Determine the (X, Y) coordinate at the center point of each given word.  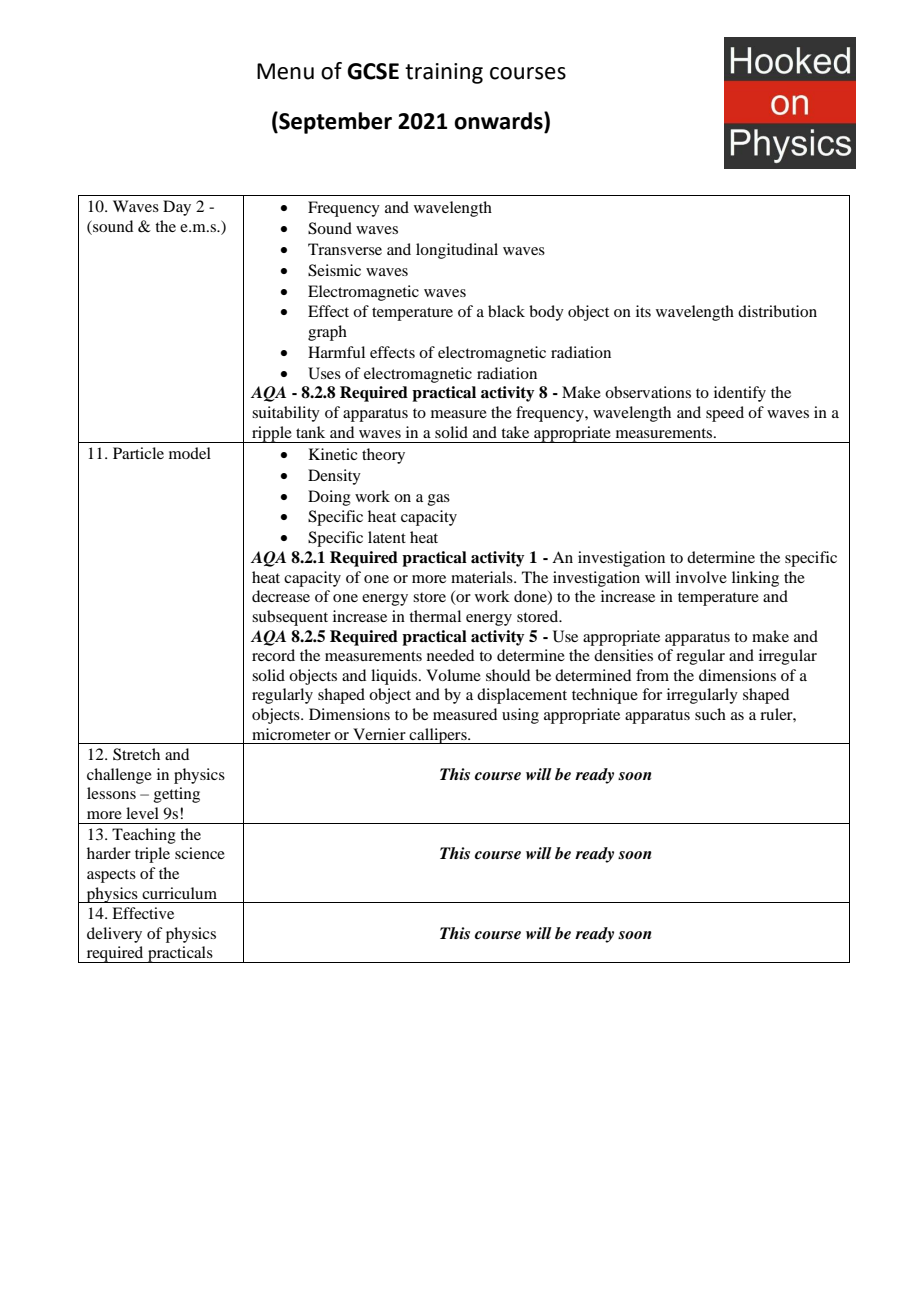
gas (439, 500)
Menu (285, 71)
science (200, 853)
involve (701, 577)
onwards (499, 121)
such (710, 714)
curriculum (179, 893)
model (190, 453)
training (444, 73)
